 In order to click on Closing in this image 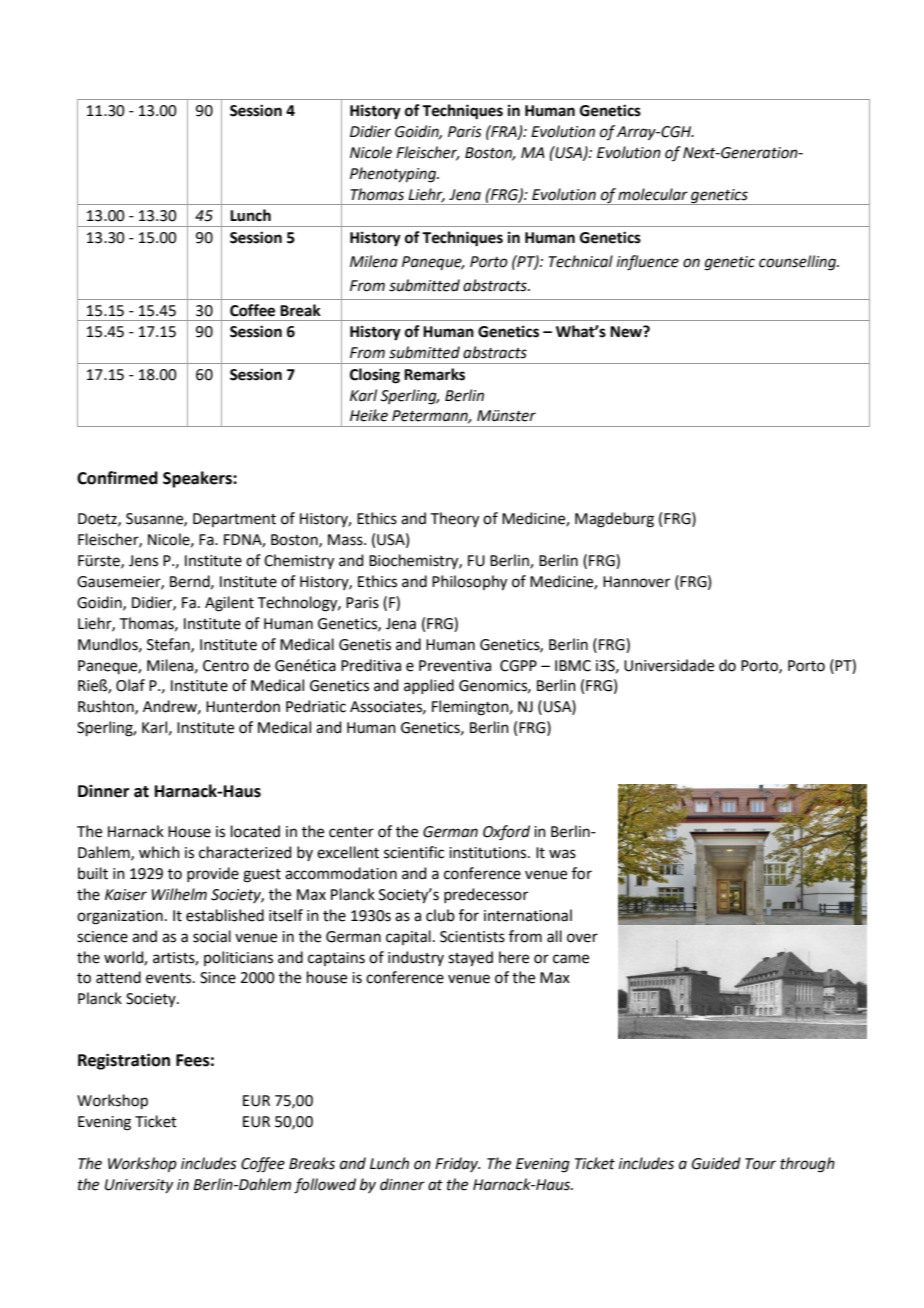, I will do `click(375, 376)`.
